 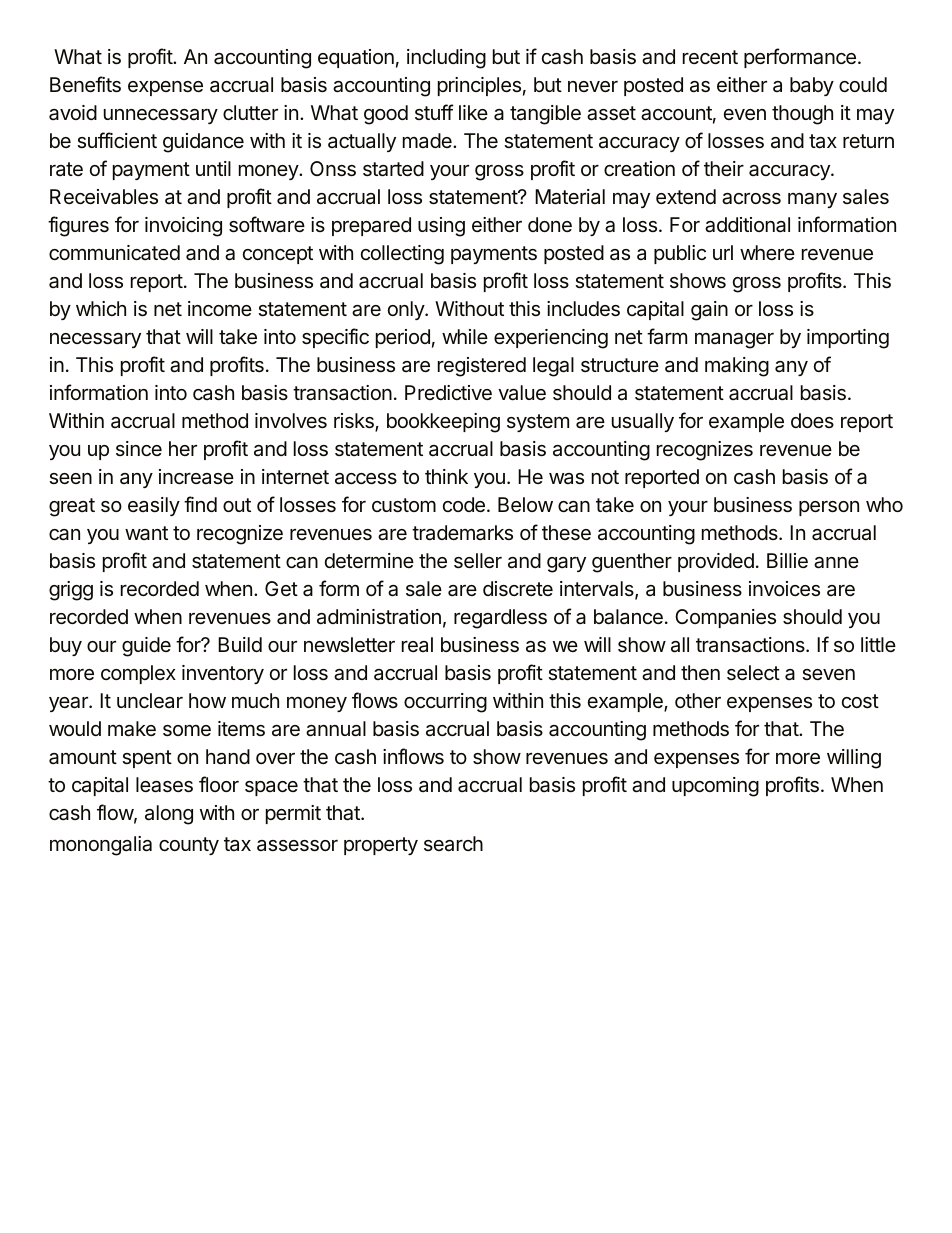 I want to click on since, so click(x=139, y=448).
